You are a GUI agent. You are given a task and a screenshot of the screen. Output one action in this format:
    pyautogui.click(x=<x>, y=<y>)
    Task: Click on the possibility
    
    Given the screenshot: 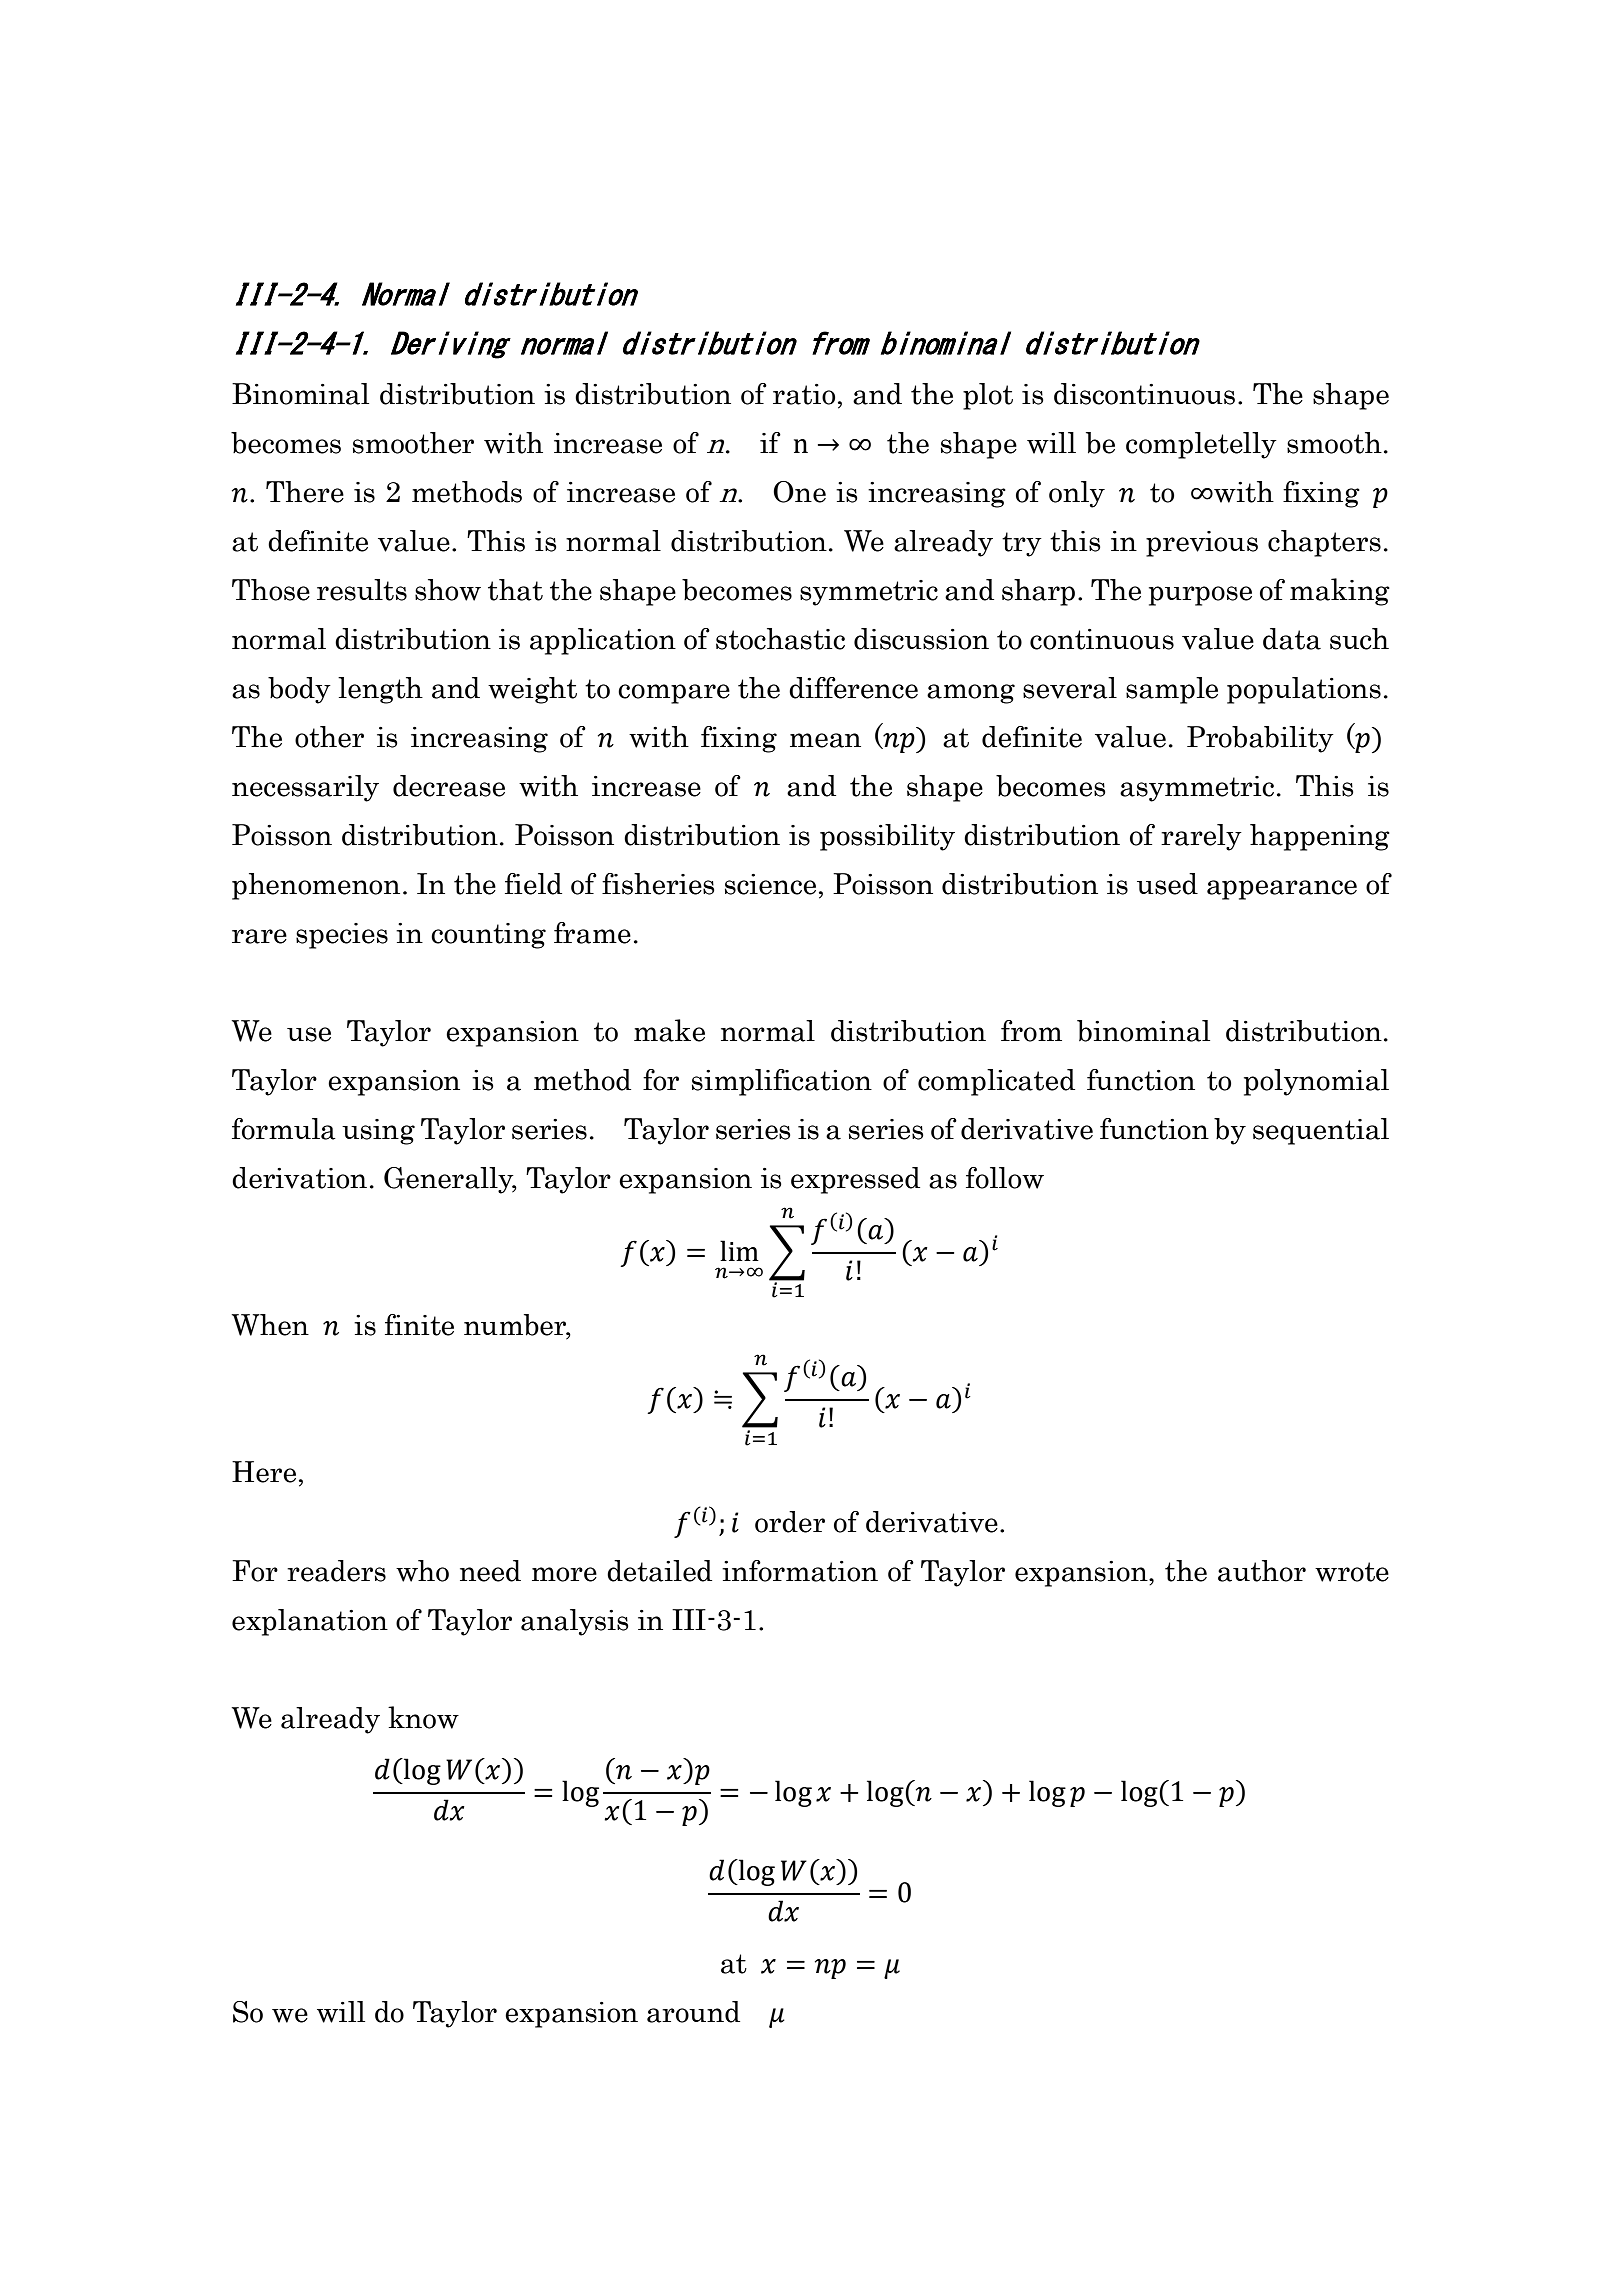 What is the action you would take?
    pyautogui.click(x=887, y=837)
